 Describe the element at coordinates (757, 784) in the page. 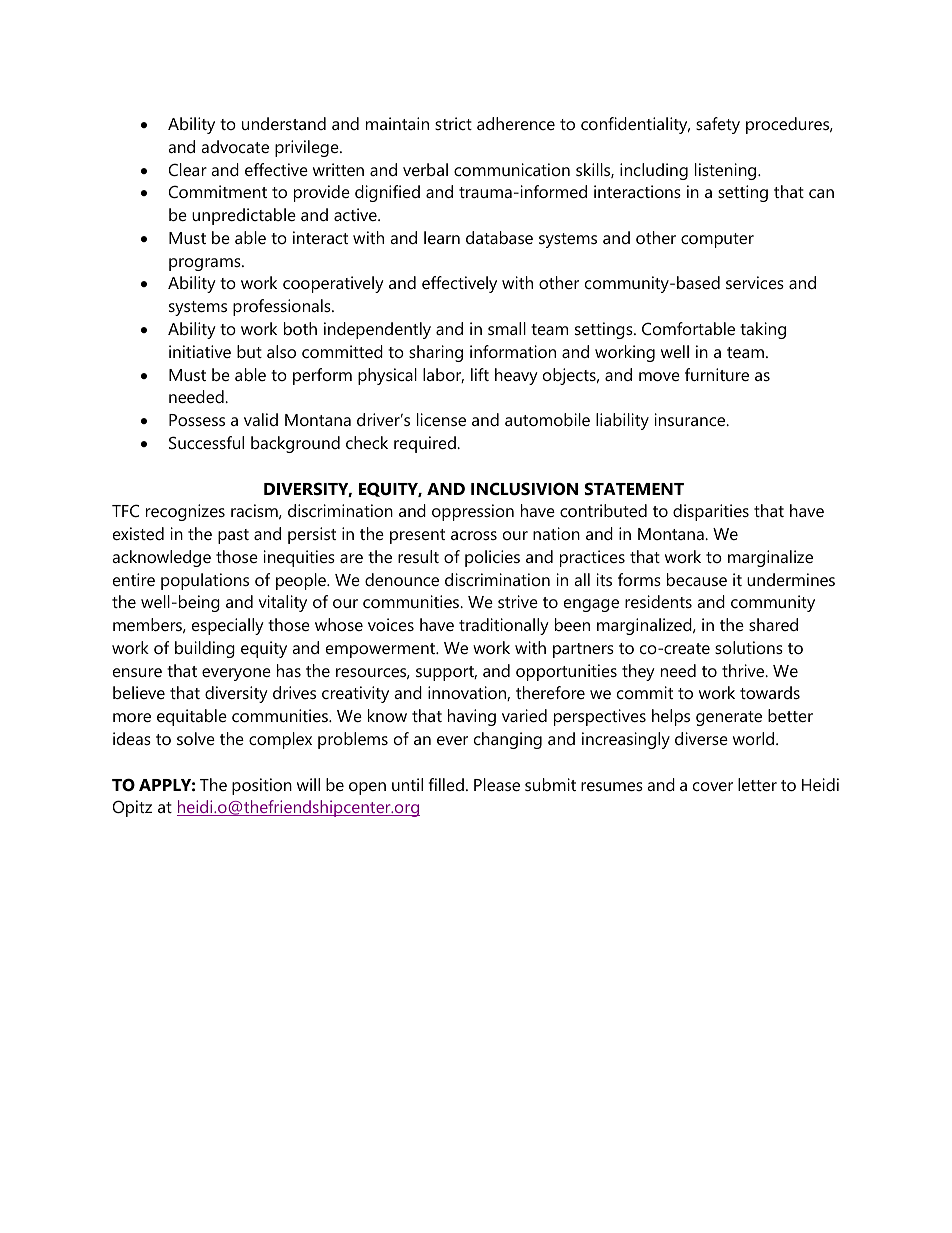

I see `letter` at that location.
